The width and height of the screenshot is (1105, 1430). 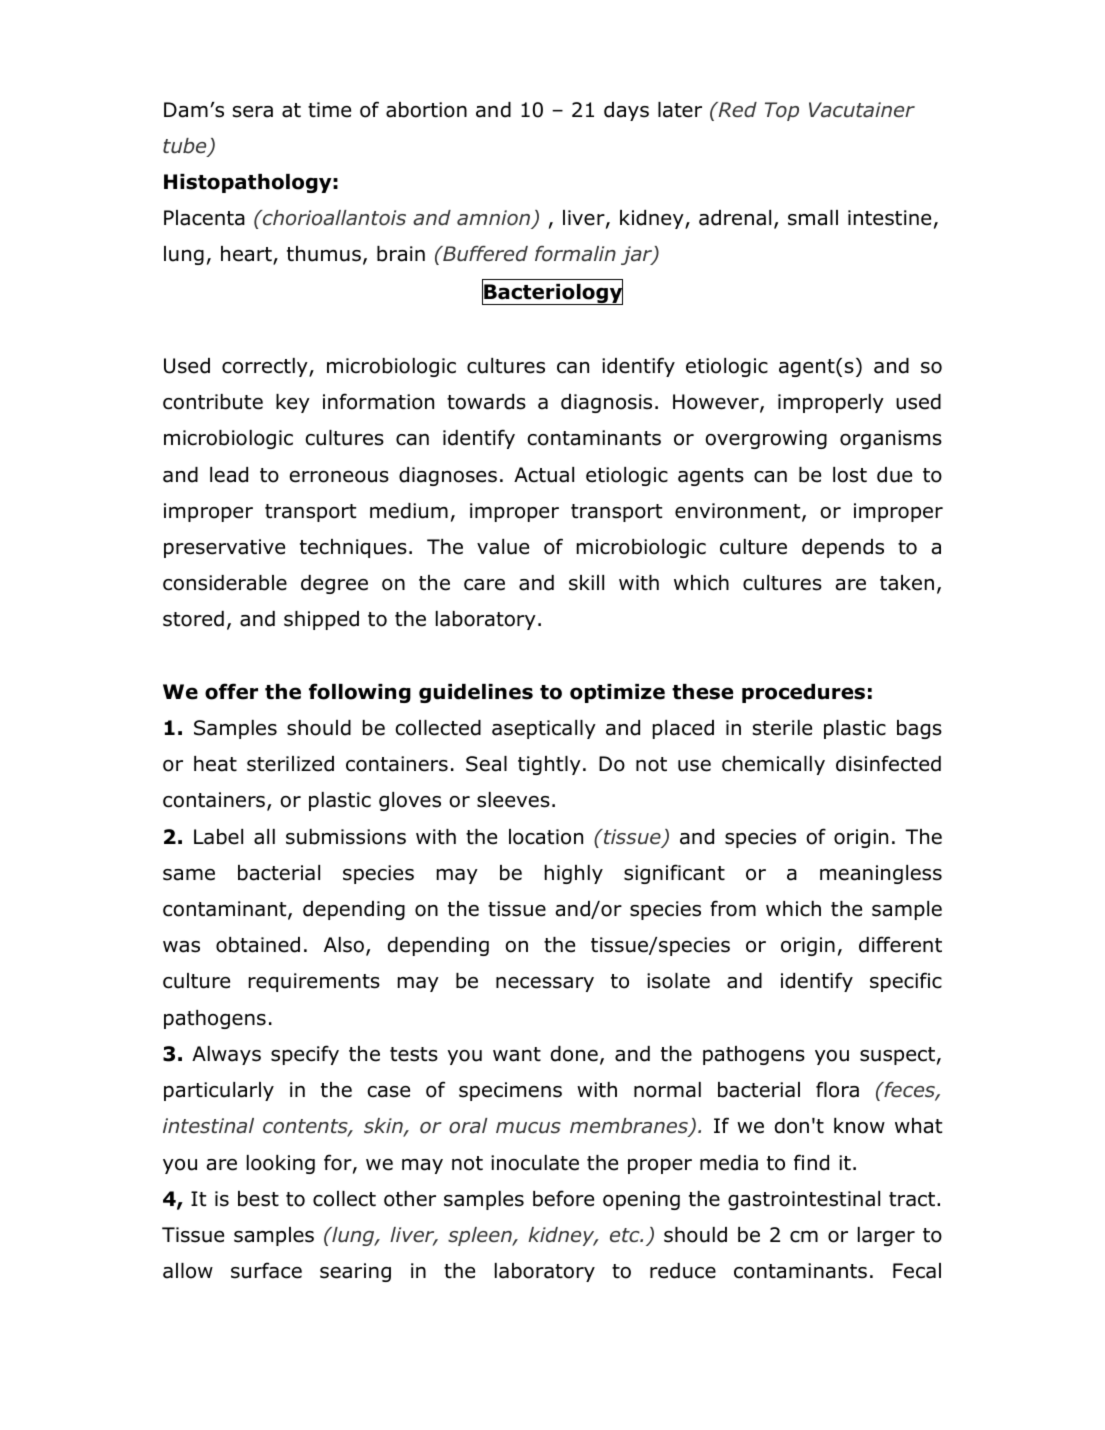 I want to click on Label, so click(x=218, y=837).
